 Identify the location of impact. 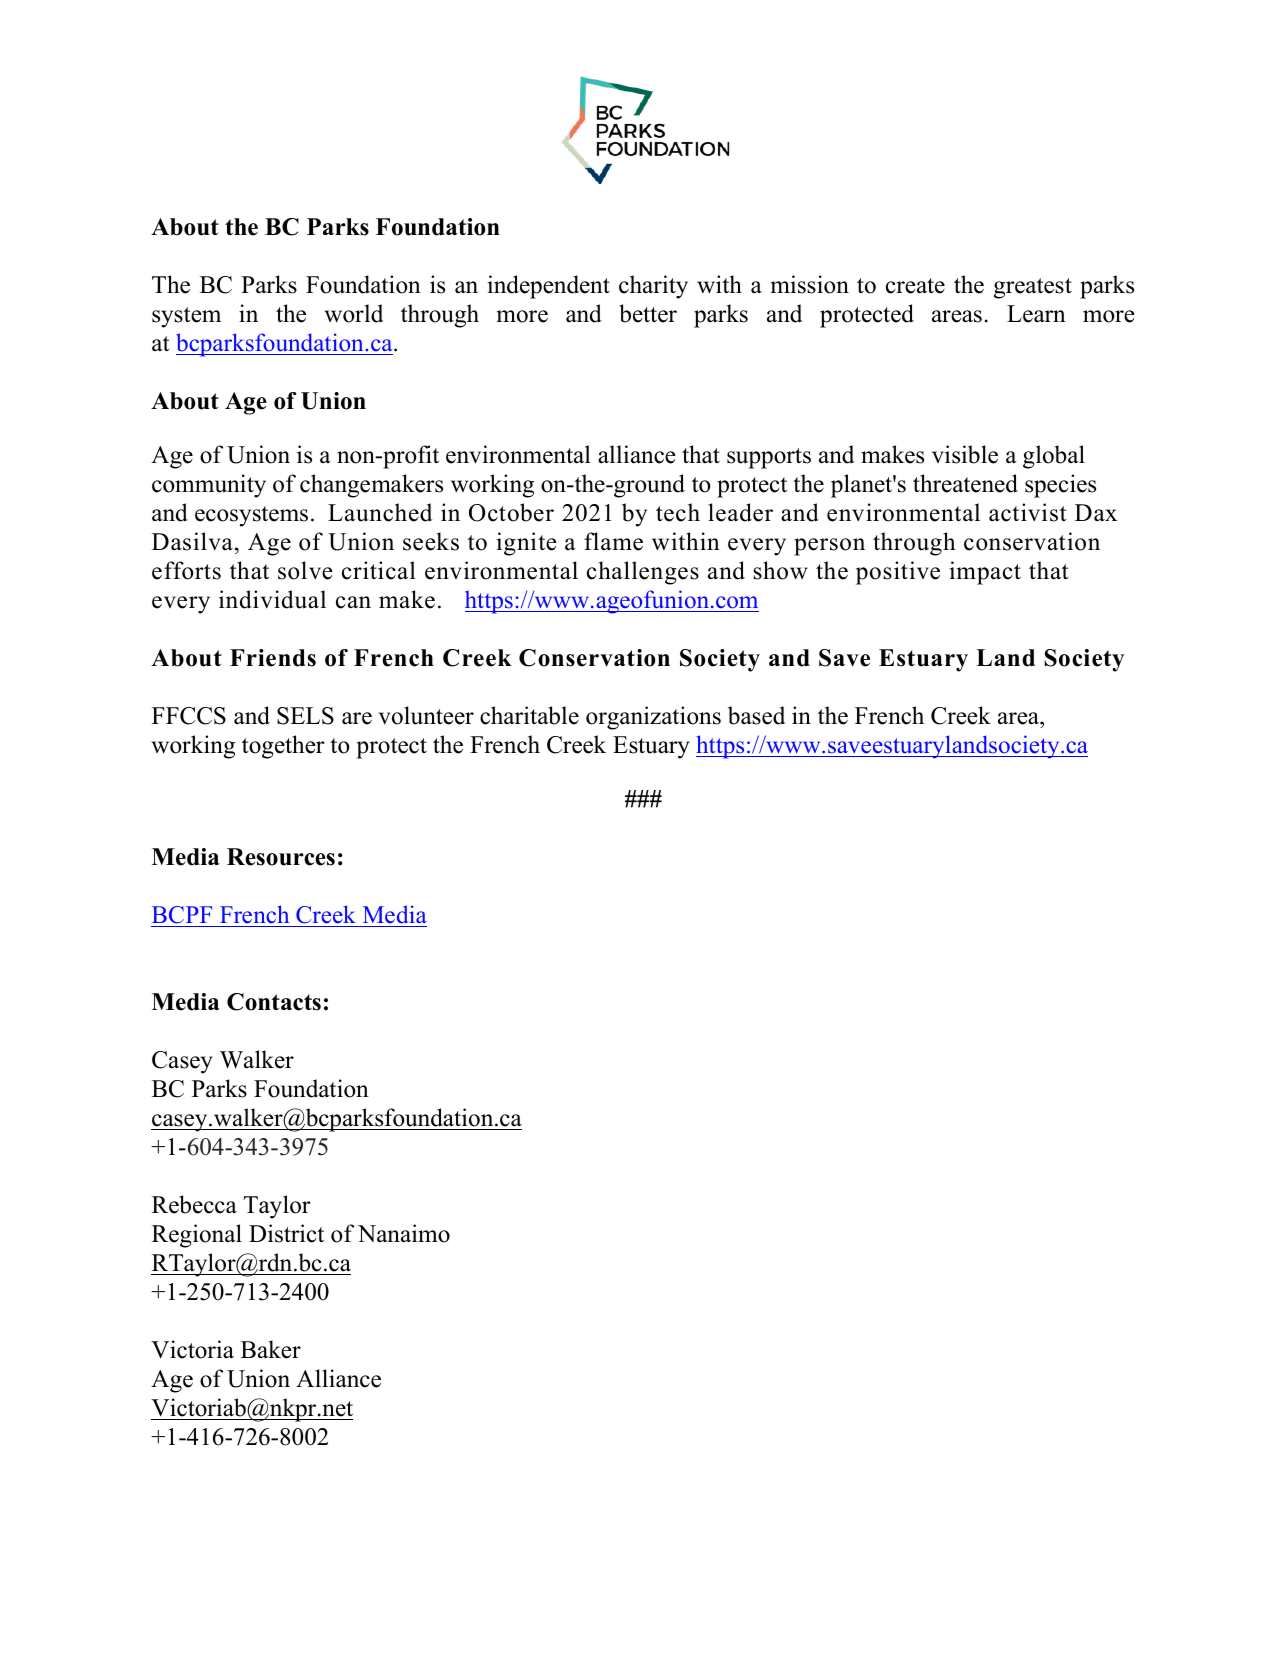
(985, 573).
